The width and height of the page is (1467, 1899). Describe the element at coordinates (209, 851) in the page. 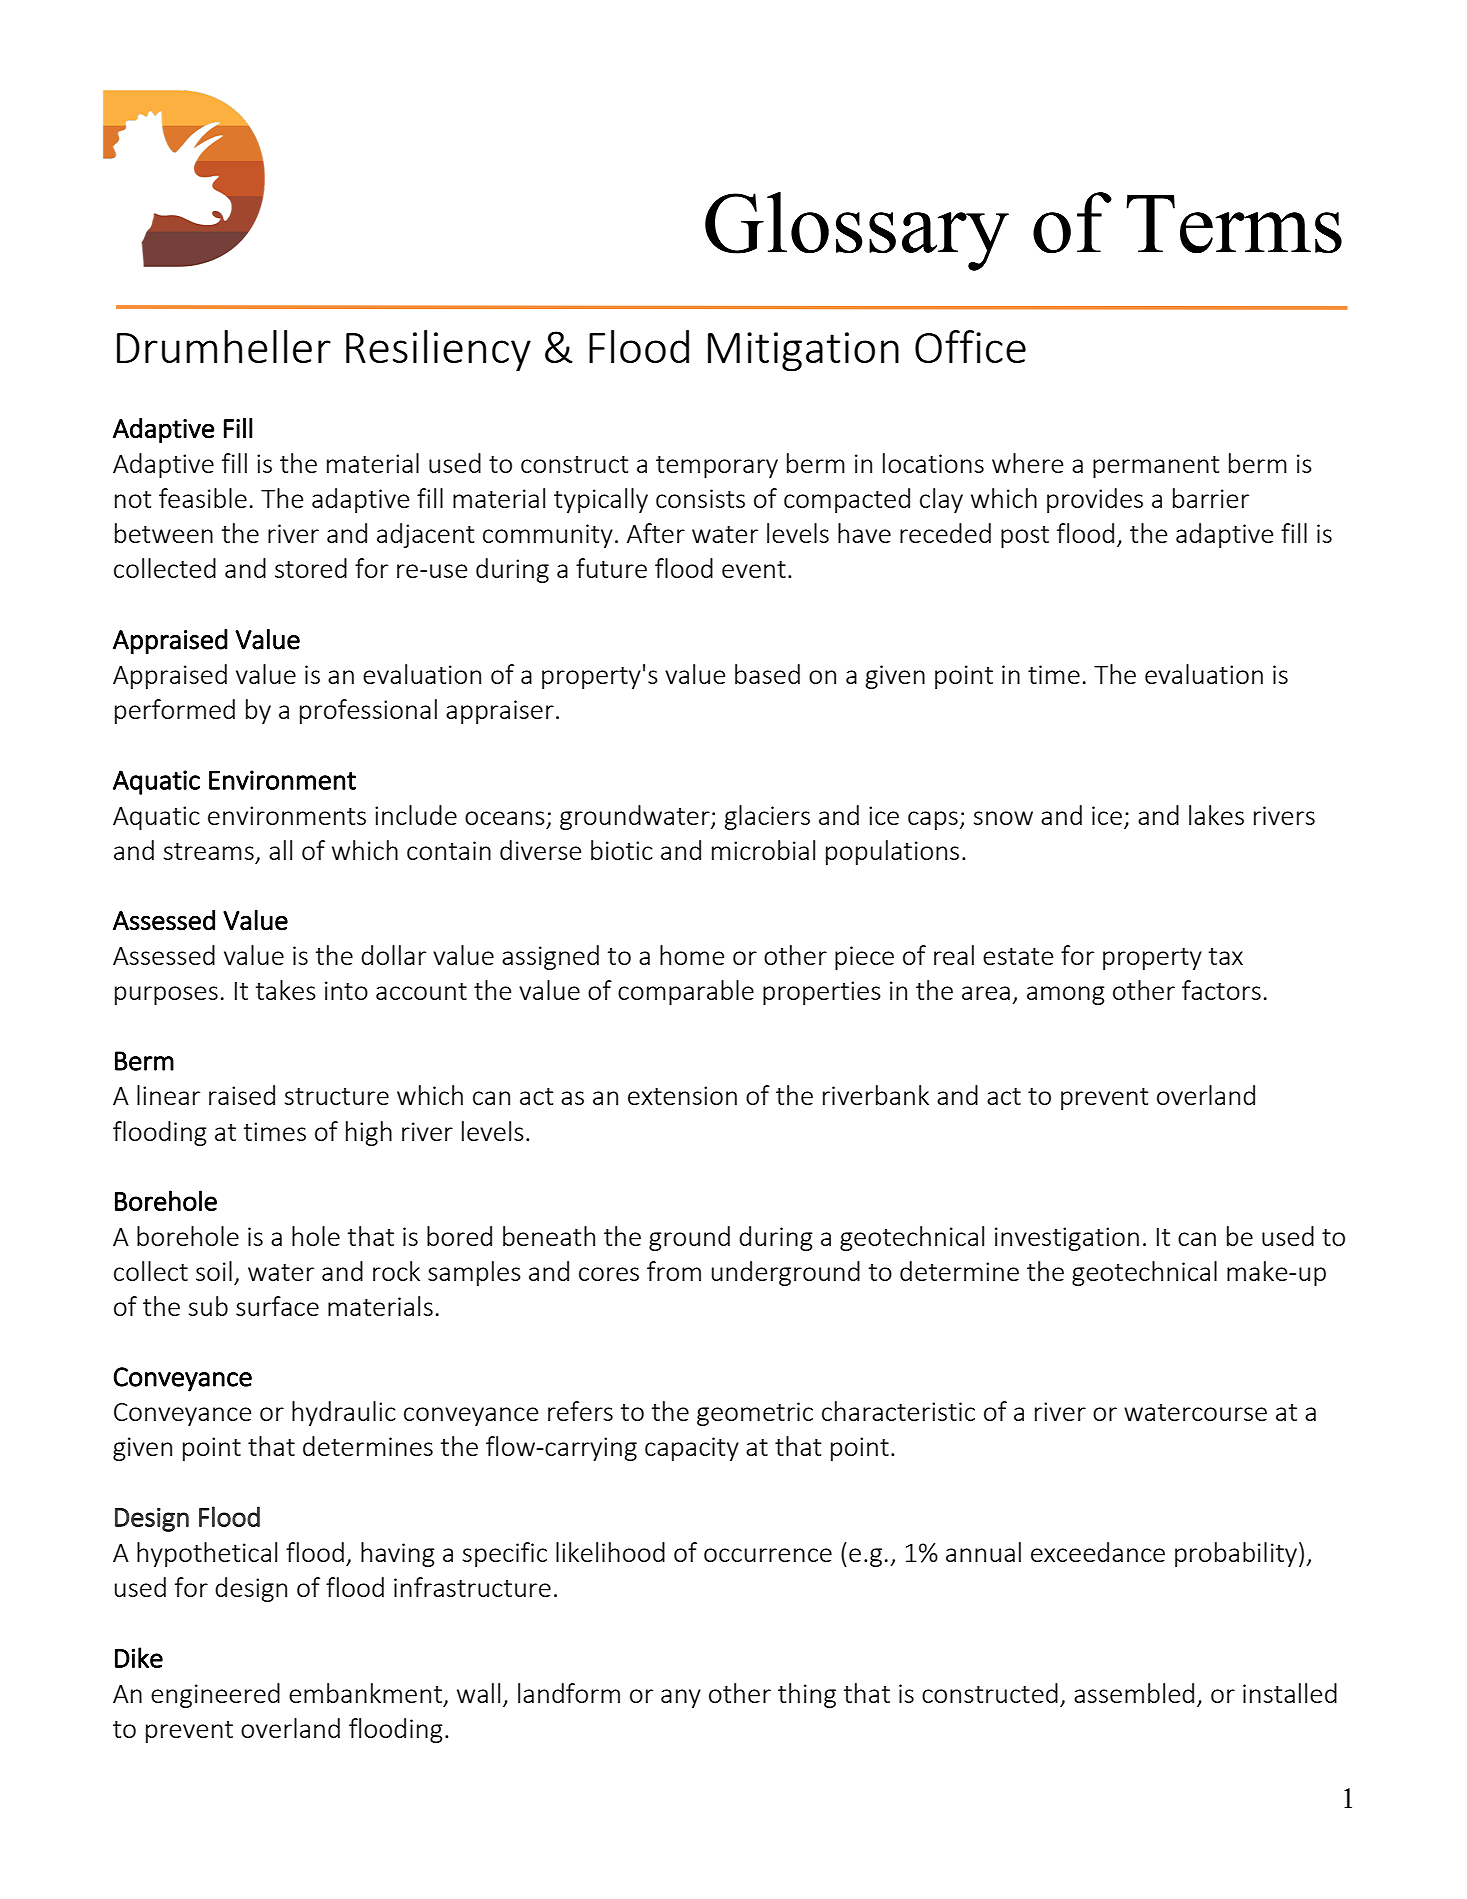

I see `streams` at that location.
